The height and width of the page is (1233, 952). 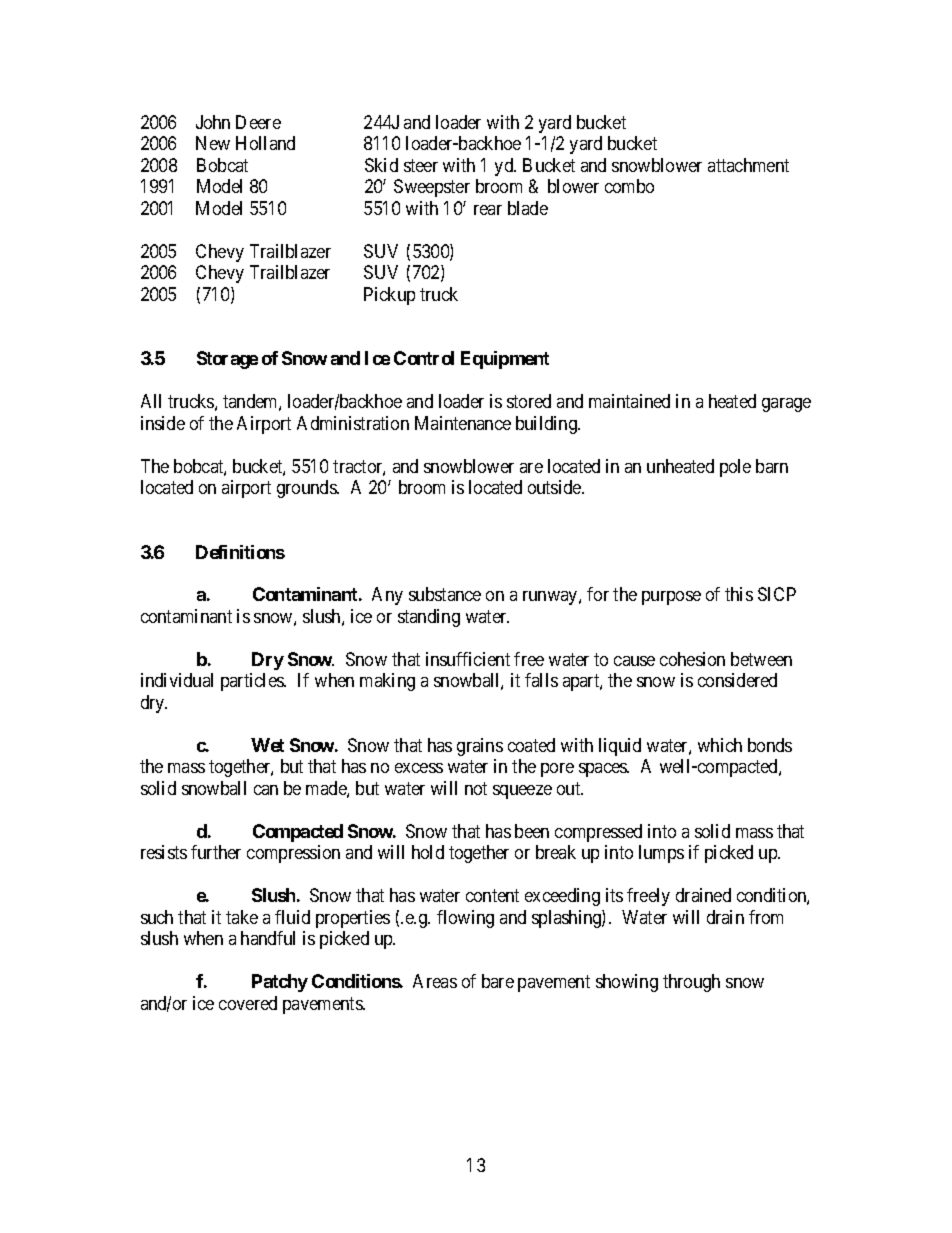 I want to click on particles, so click(x=253, y=682).
